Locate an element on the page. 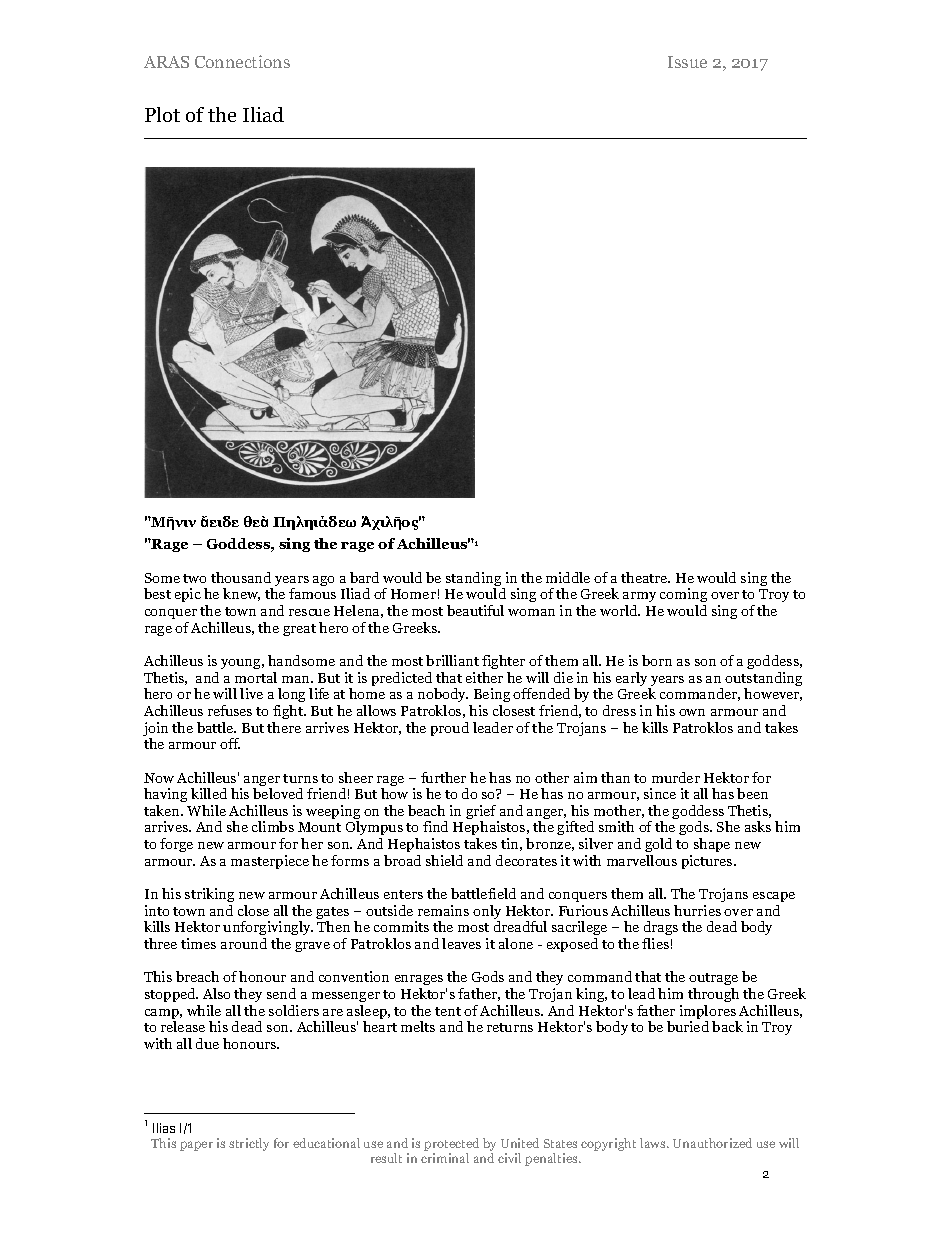 The width and height of the page is (952, 1233). Issue is located at coordinates (687, 62).
